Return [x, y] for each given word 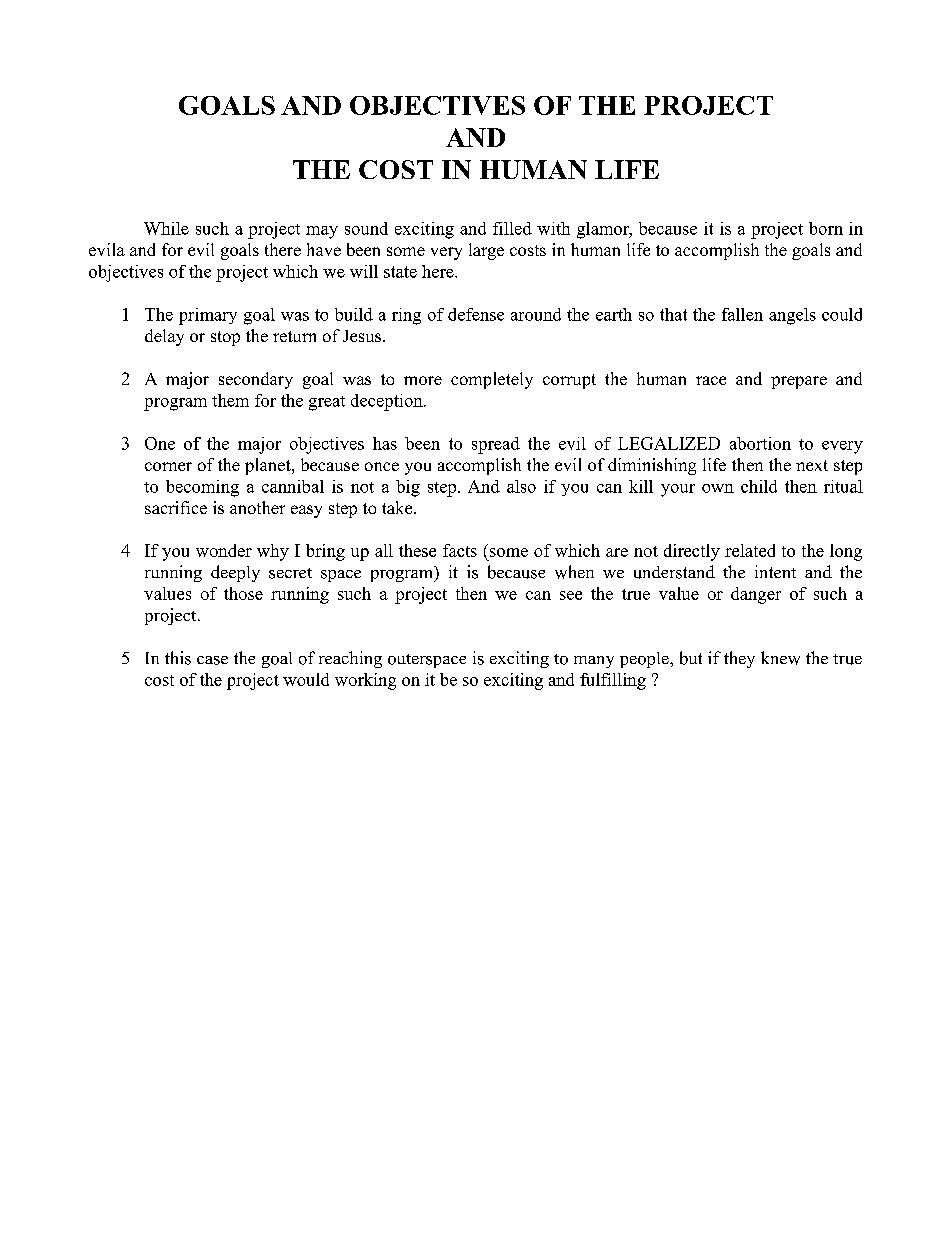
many [594, 662]
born [826, 228]
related [750, 550]
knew [780, 658]
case [212, 660]
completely [492, 380]
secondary [256, 380]
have [324, 249]
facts [460, 550]
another [257, 507]
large [486, 251]
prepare [799, 382]
